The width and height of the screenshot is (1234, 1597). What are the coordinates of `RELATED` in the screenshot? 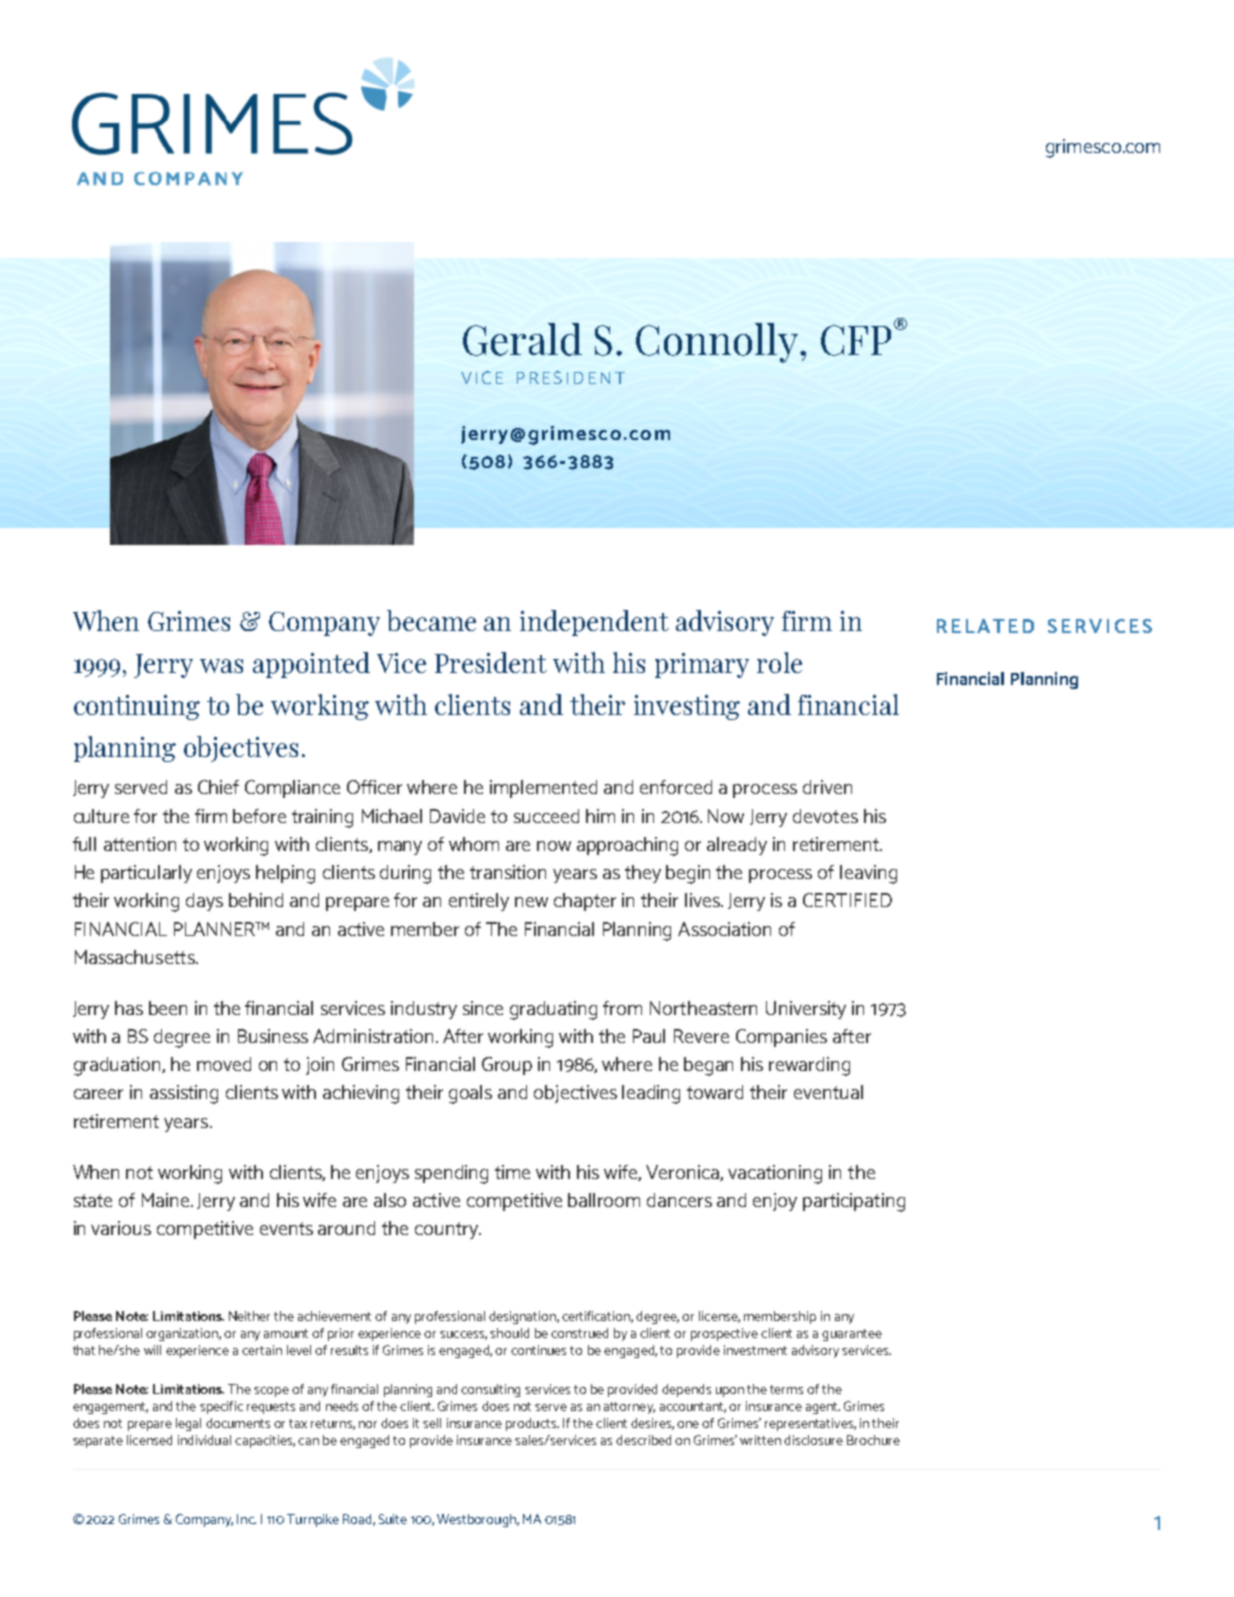 It's located at (985, 626).
